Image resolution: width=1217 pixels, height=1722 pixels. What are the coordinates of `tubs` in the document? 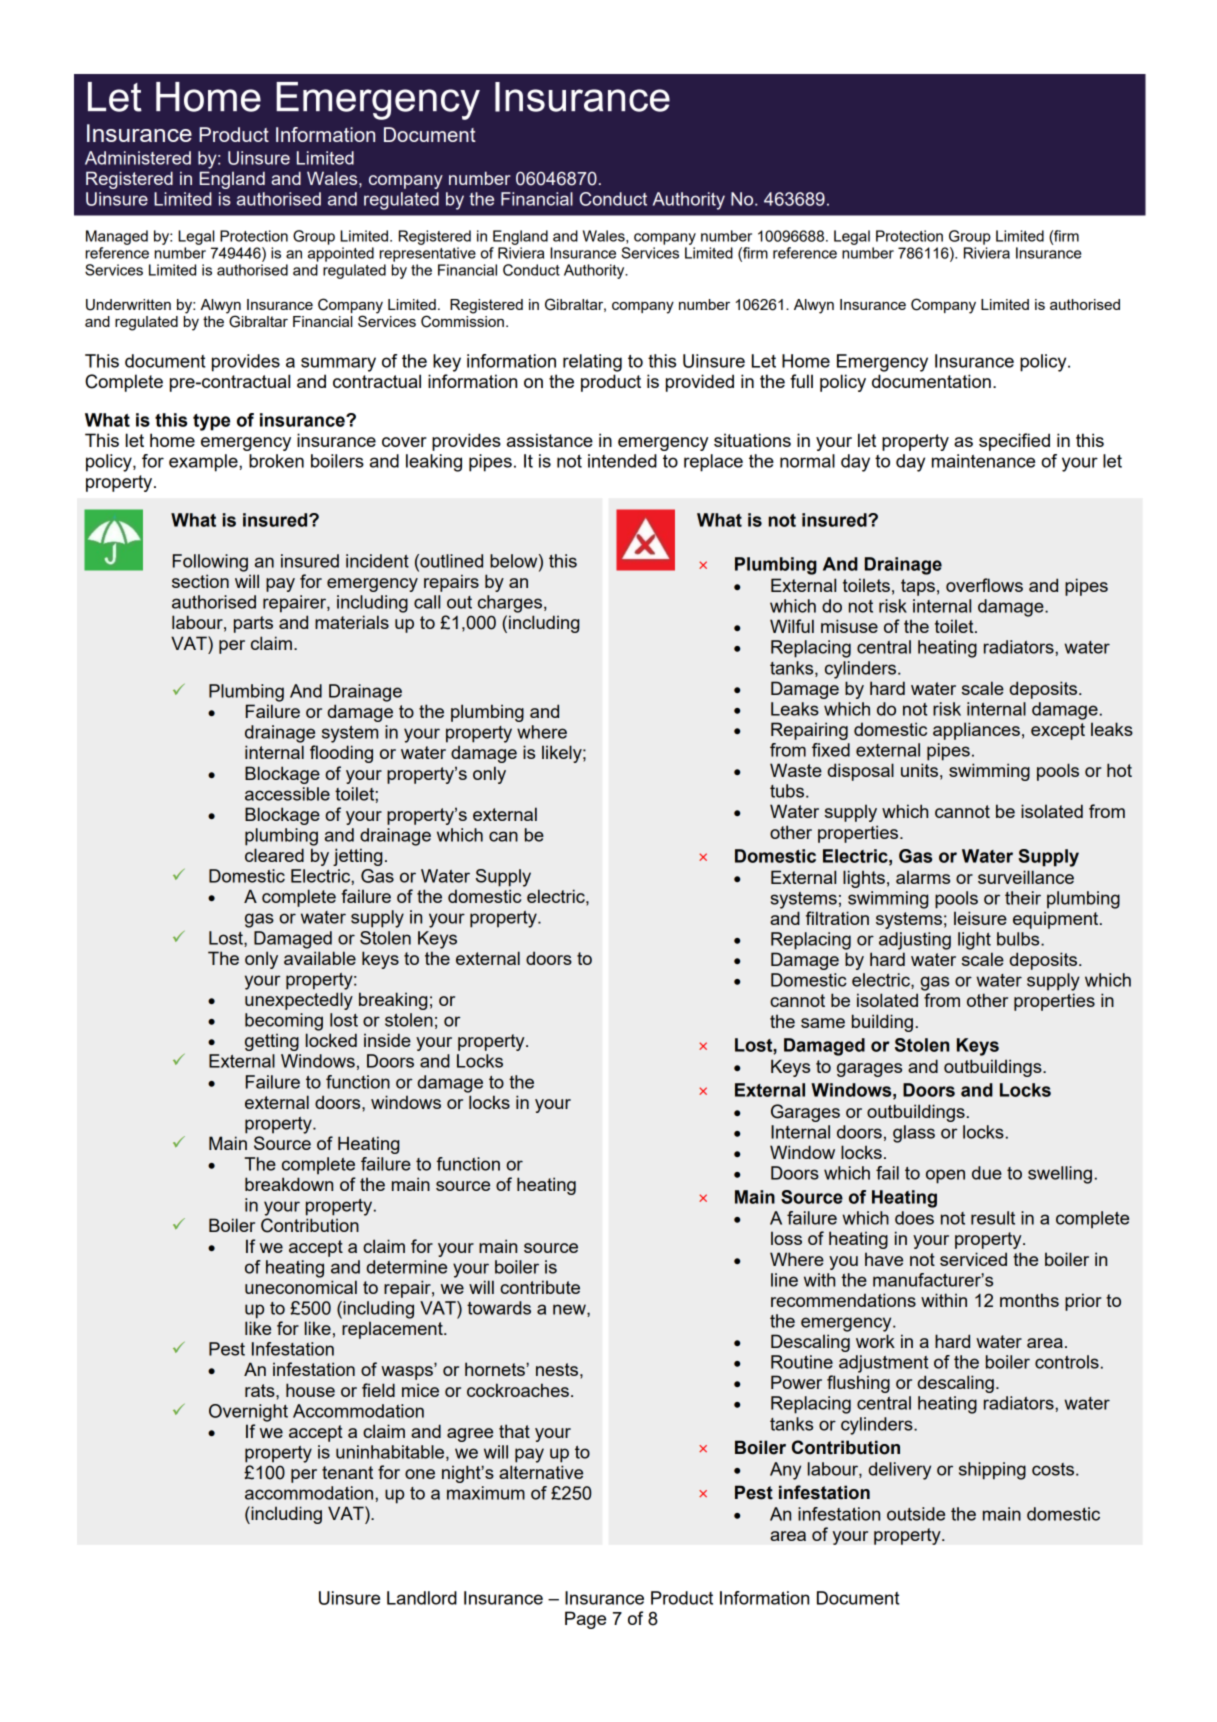 It's located at (788, 791).
